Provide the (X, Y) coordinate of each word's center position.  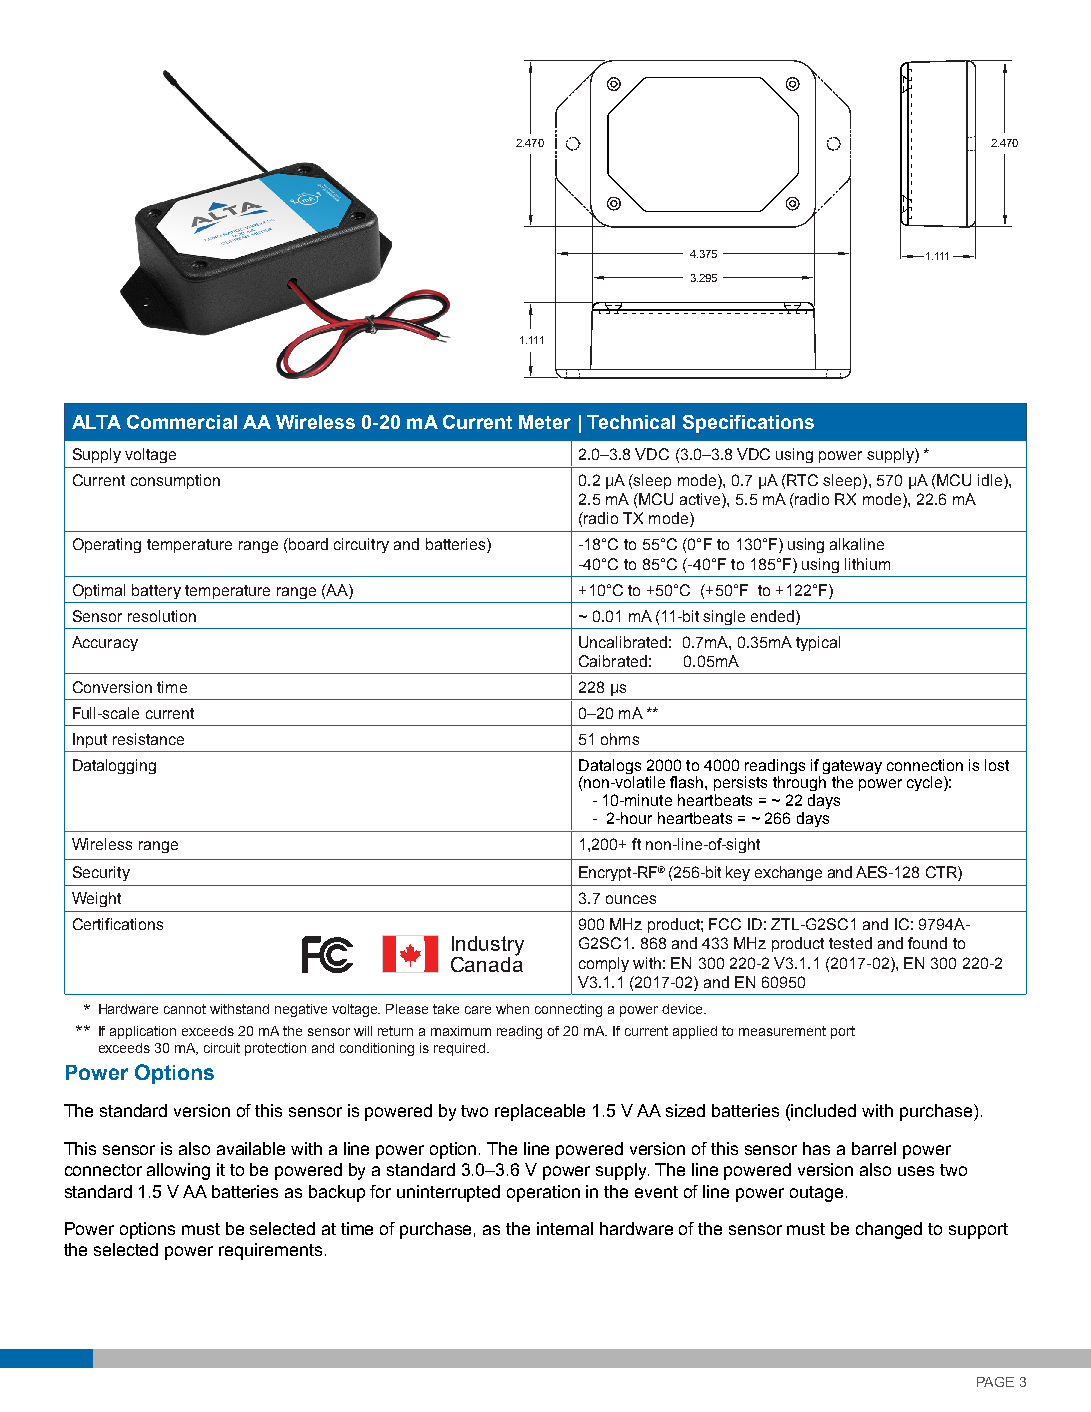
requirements (270, 1251)
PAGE (995, 1382)
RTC (802, 480)
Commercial (182, 422)
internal (565, 1228)
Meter (545, 422)
